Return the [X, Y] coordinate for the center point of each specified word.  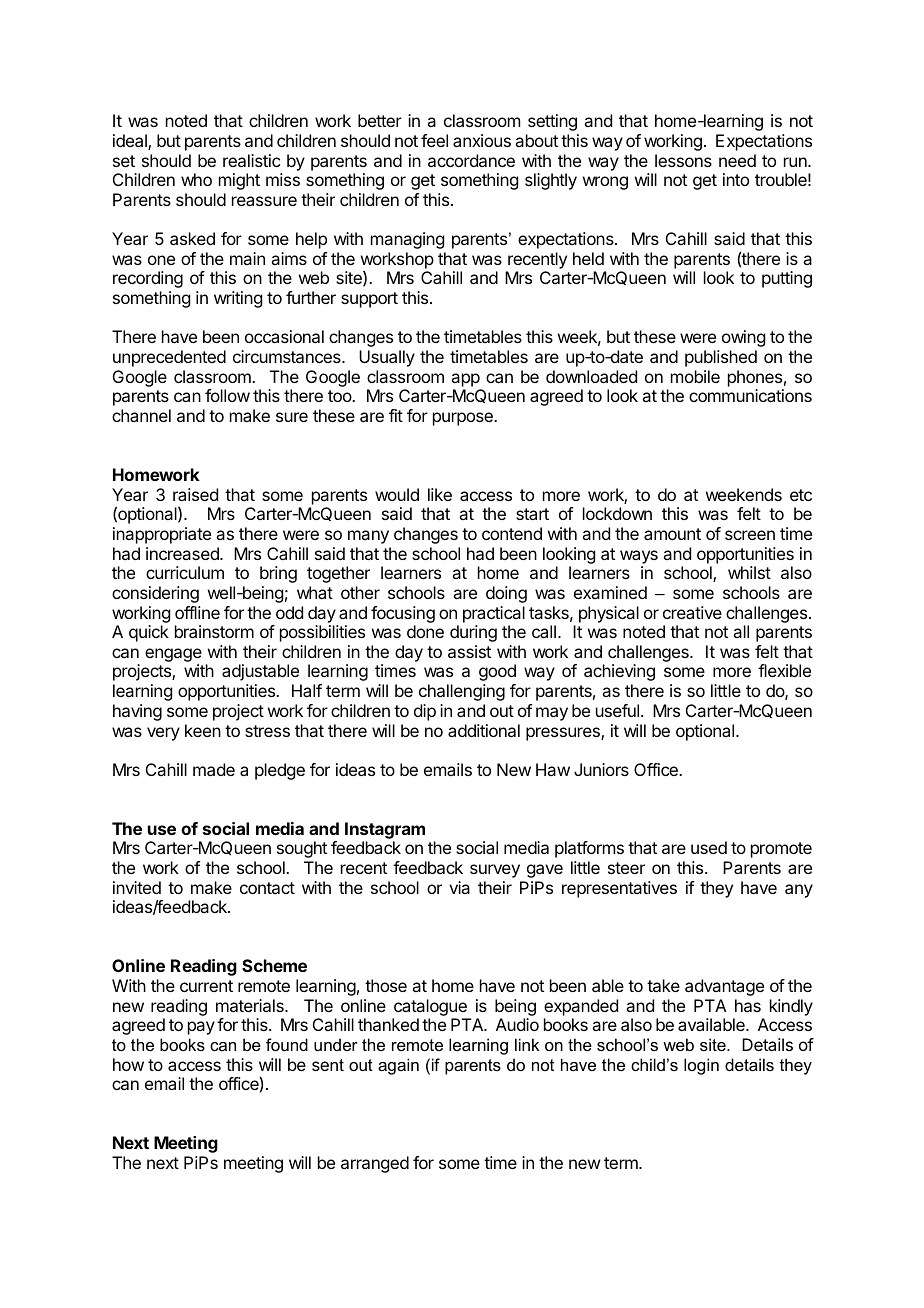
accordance [471, 160]
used [709, 847]
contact [267, 888]
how [128, 1064]
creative [692, 612]
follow [227, 395]
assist [469, 651]
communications [750, 395]
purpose [464, 419]
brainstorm [214, 631]
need [737, 160]
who [196, 179]
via [459, 887]
